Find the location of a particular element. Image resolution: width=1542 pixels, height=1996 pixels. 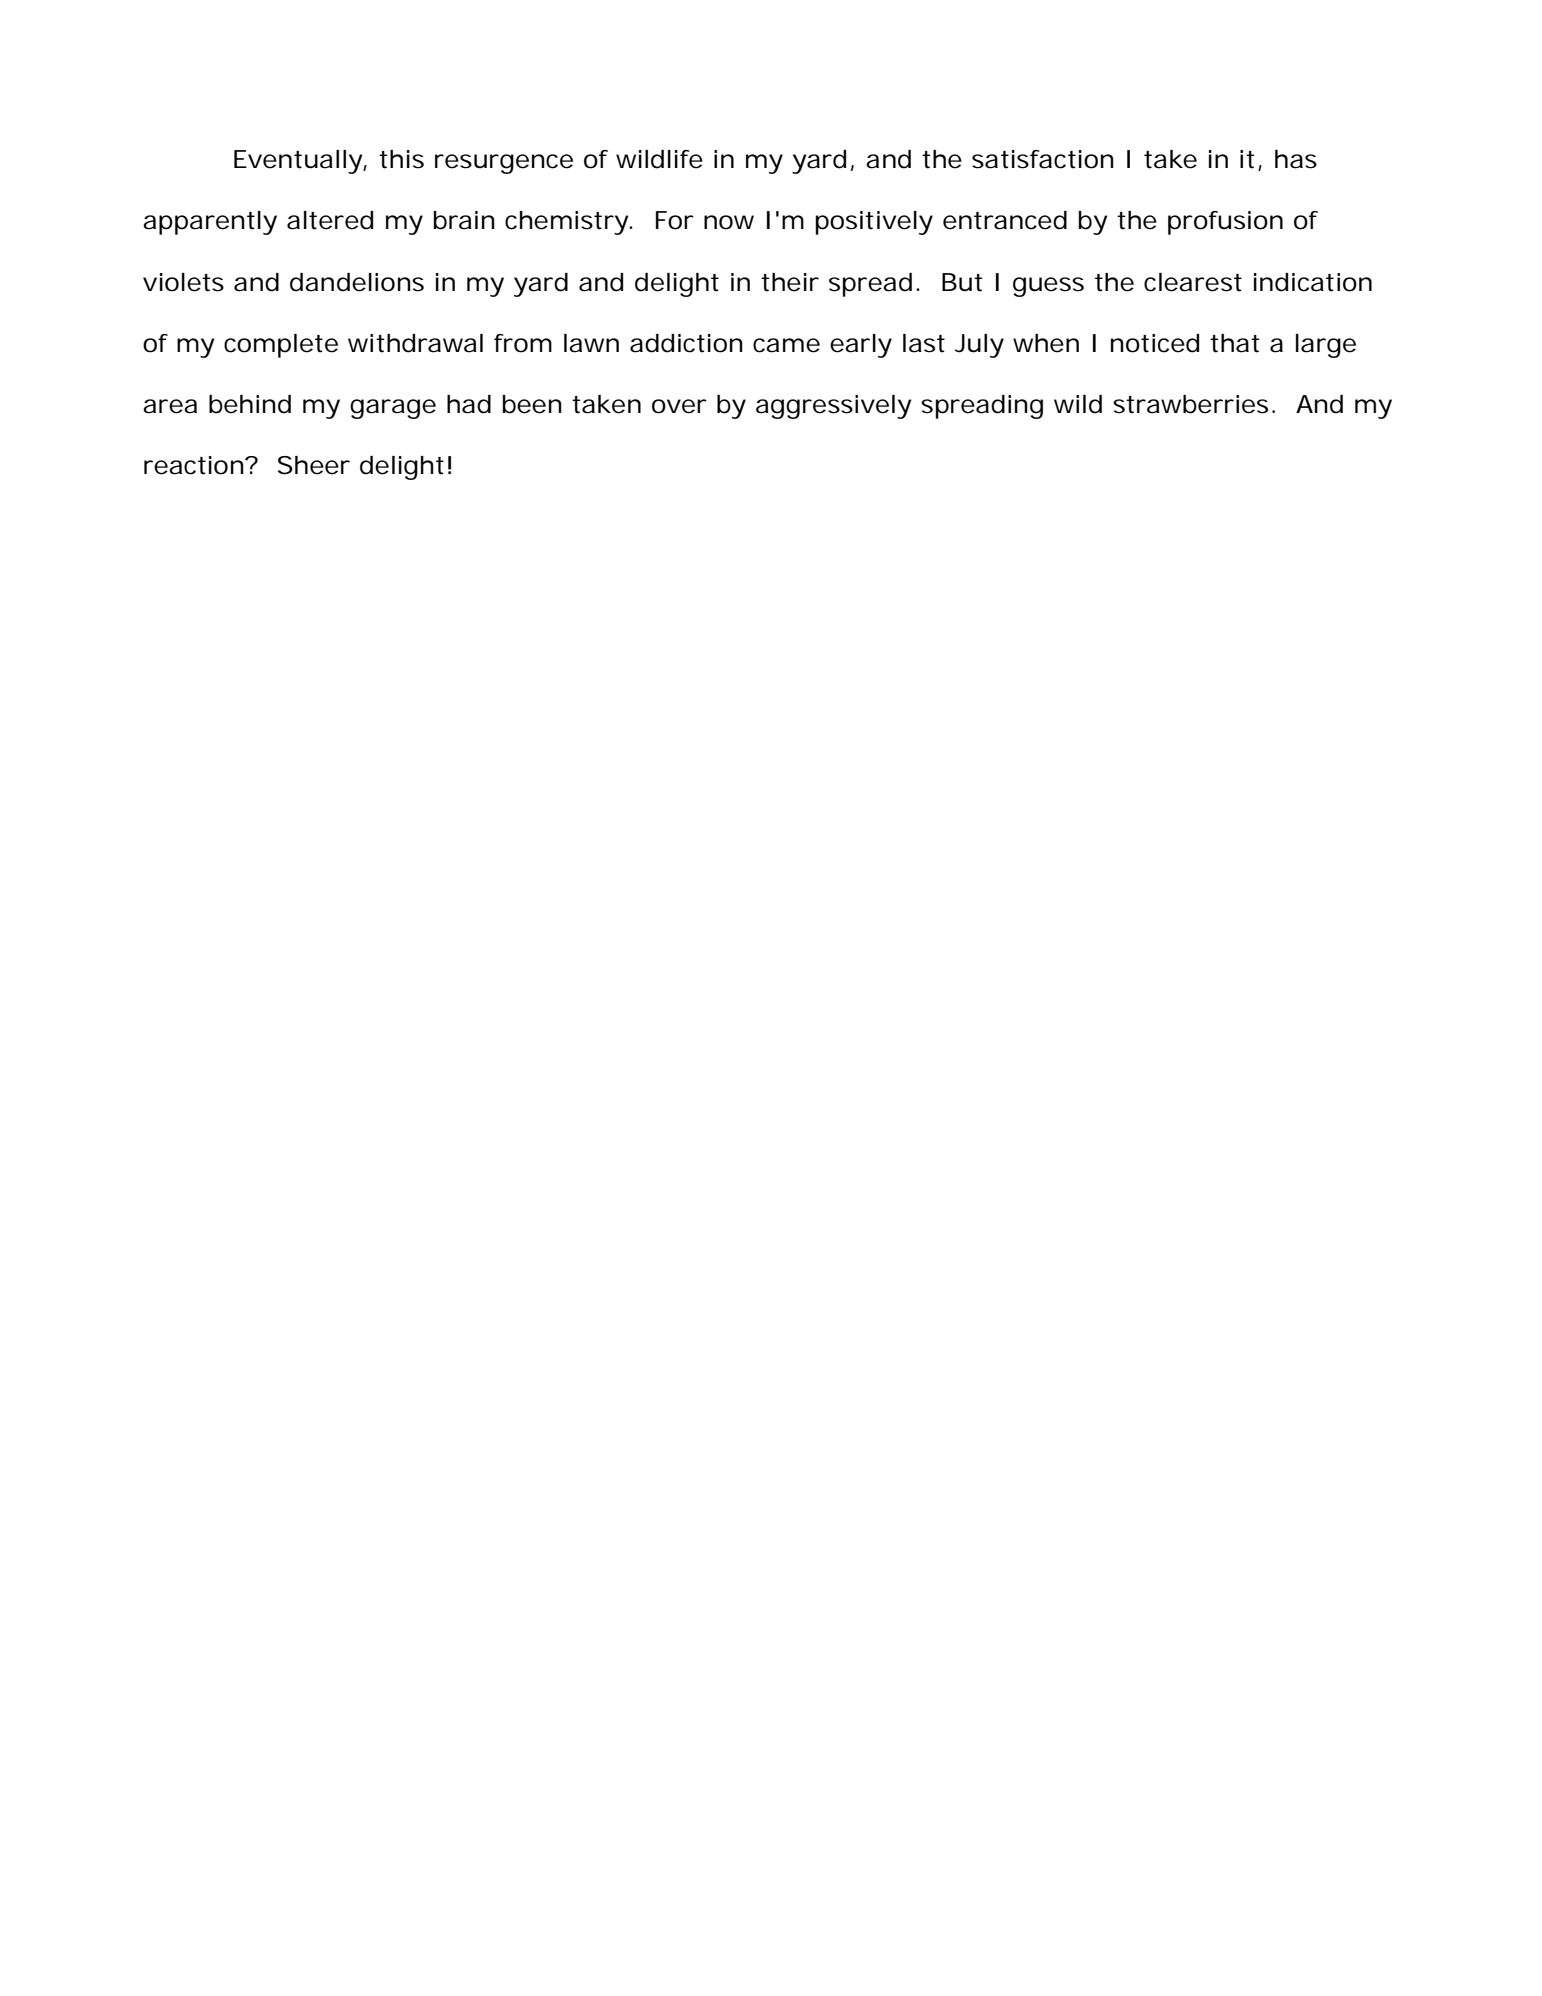

their is located at coordinates (790, 282).
